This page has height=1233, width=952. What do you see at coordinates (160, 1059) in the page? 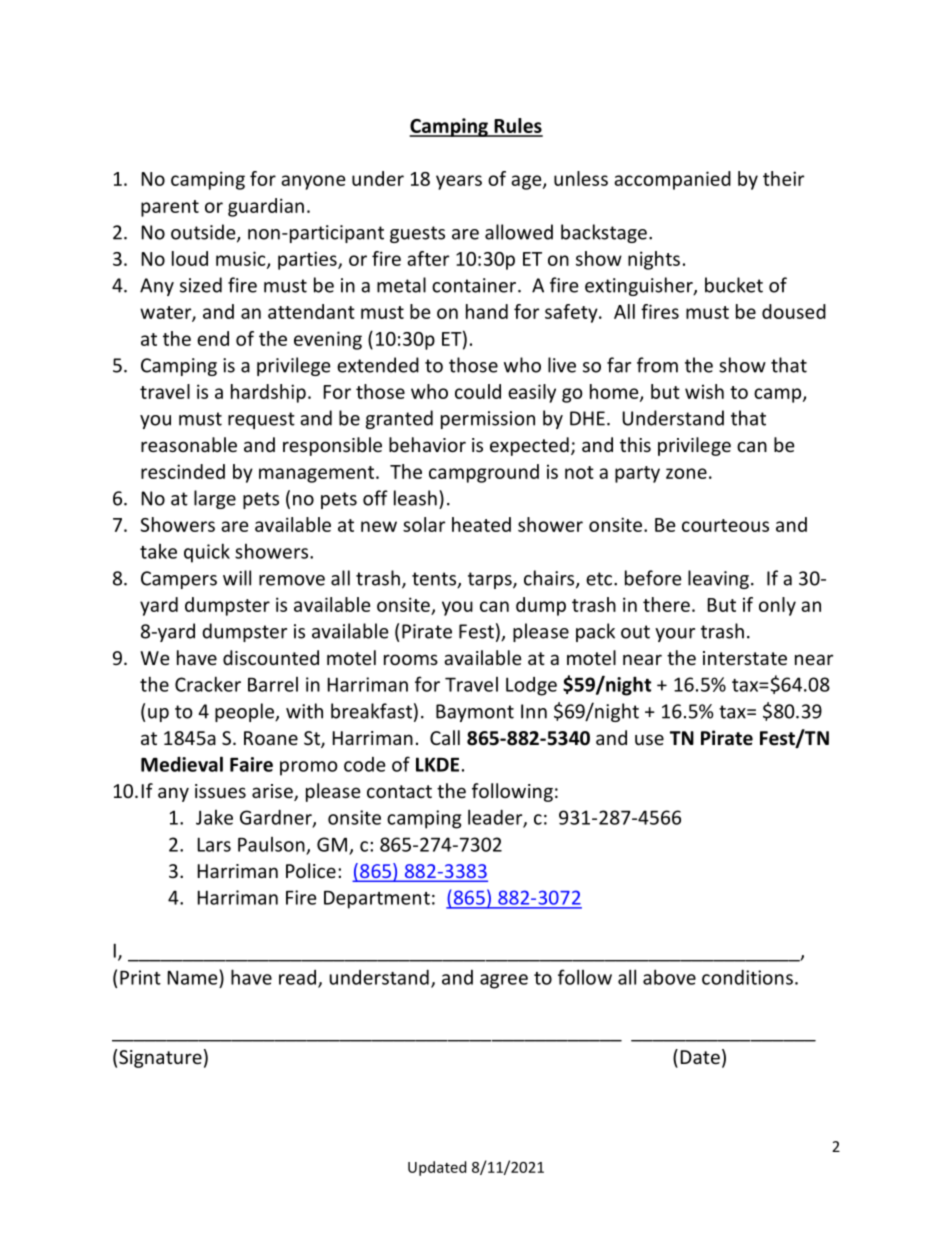
I see `Signature` at bounding box center [160, 1059].
